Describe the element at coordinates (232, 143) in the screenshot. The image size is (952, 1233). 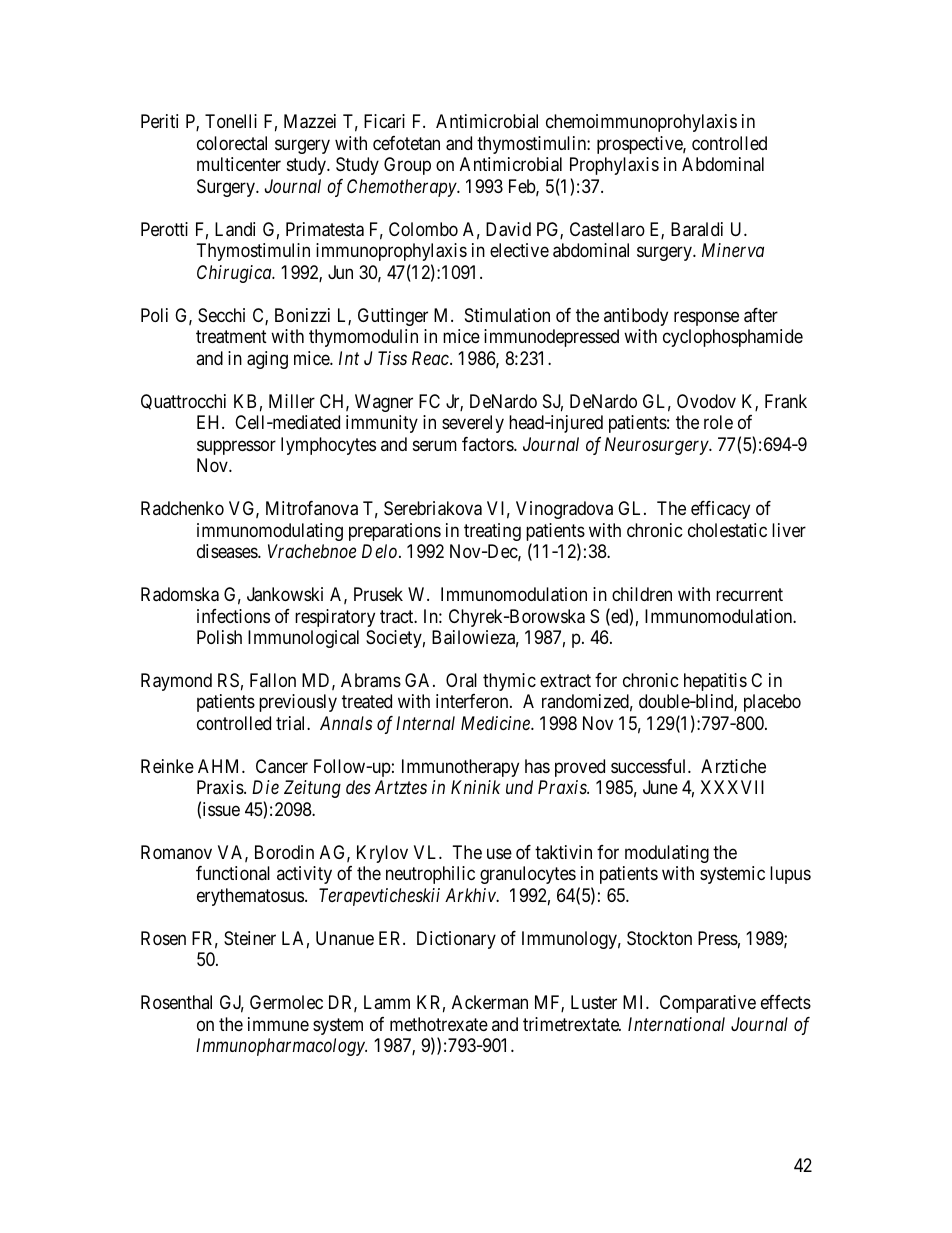
I see `colorectal` at that location.
